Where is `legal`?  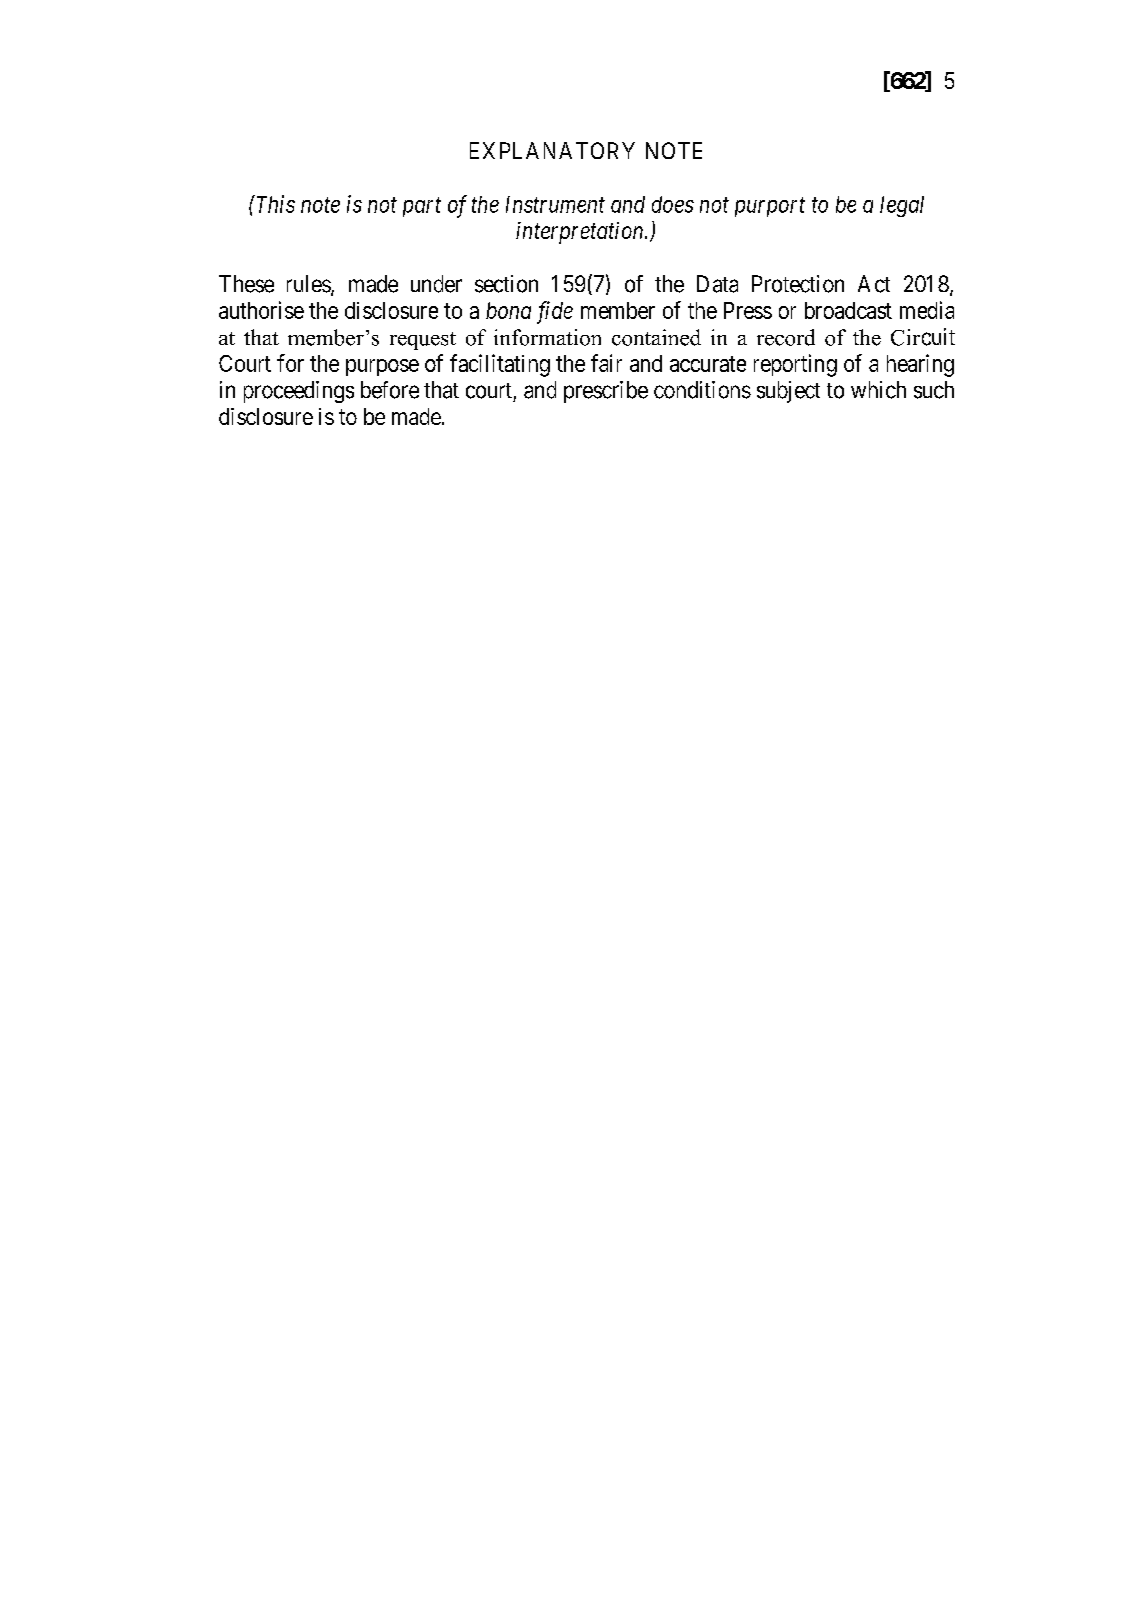
legal is located at coordinates (902, 206).
